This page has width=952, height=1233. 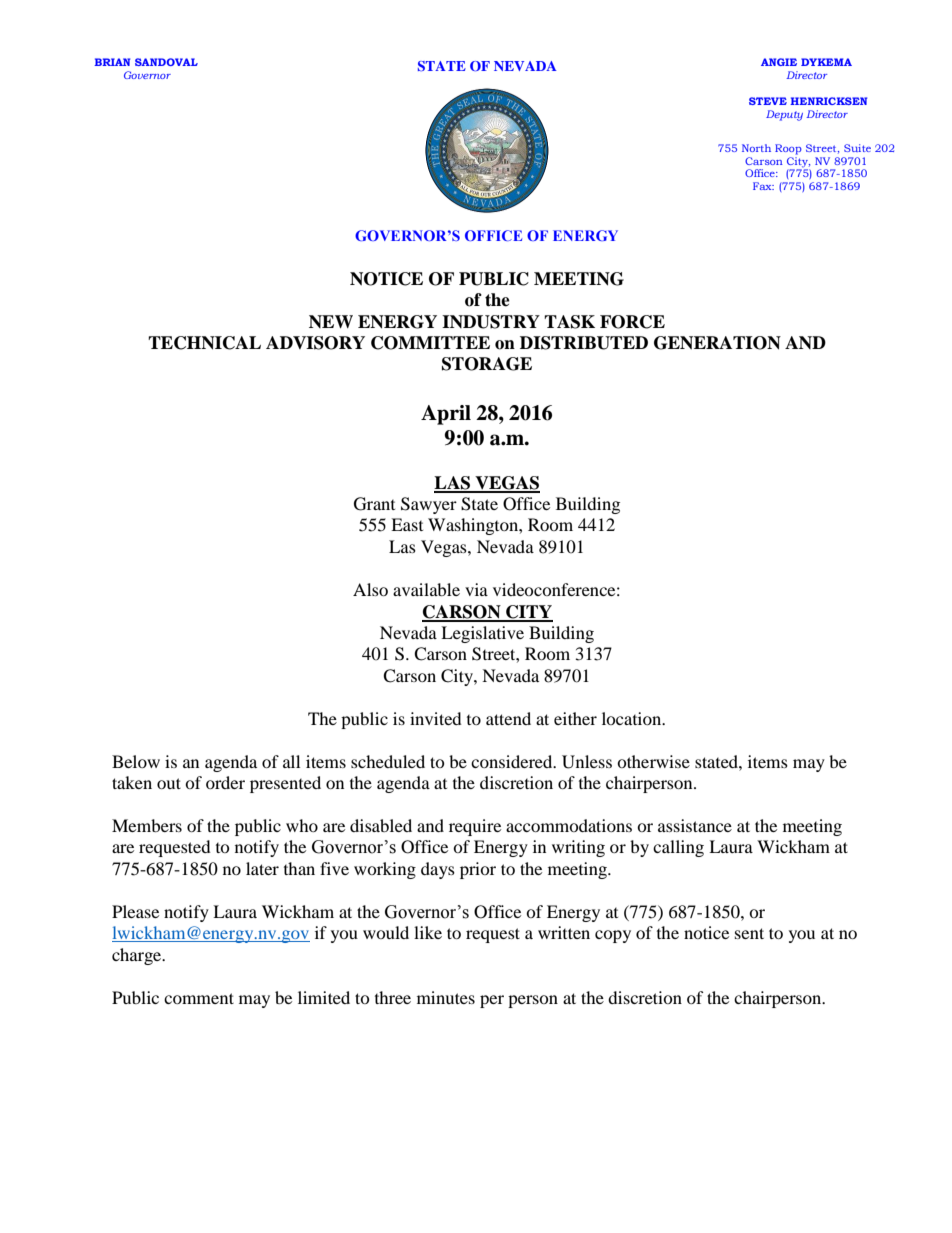 I want to click on assistance, so click(x=695, y=825).
